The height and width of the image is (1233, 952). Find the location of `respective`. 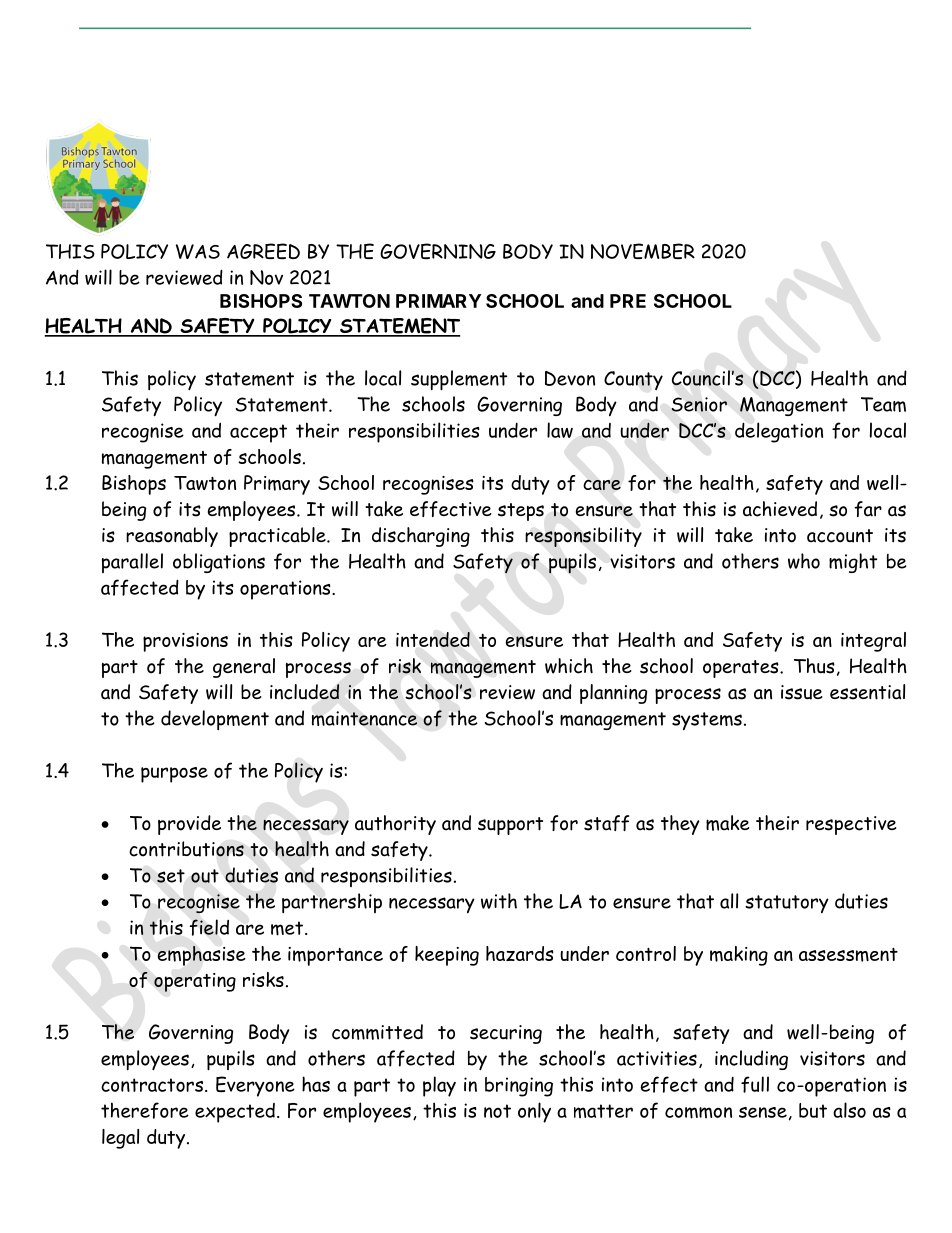

respective is located at coordinates (851, 825).
